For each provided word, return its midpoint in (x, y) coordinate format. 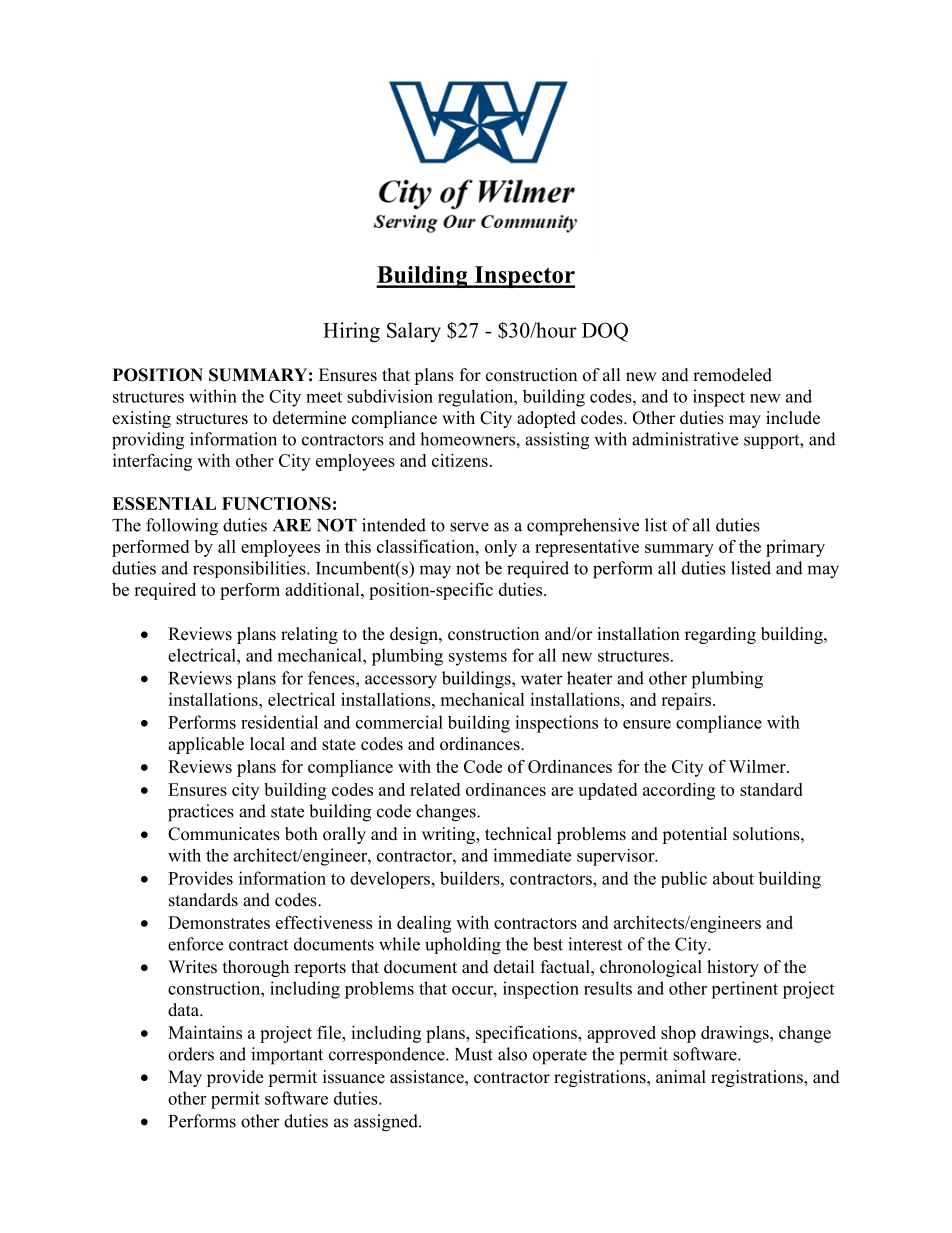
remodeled (732, 375)
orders (191, 1054)
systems (478, 658)
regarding (720, 635)
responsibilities (250, 569)
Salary (414, 332)
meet (324, 397)
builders (471, 878)
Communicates (224, 834)
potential (694, 835)
